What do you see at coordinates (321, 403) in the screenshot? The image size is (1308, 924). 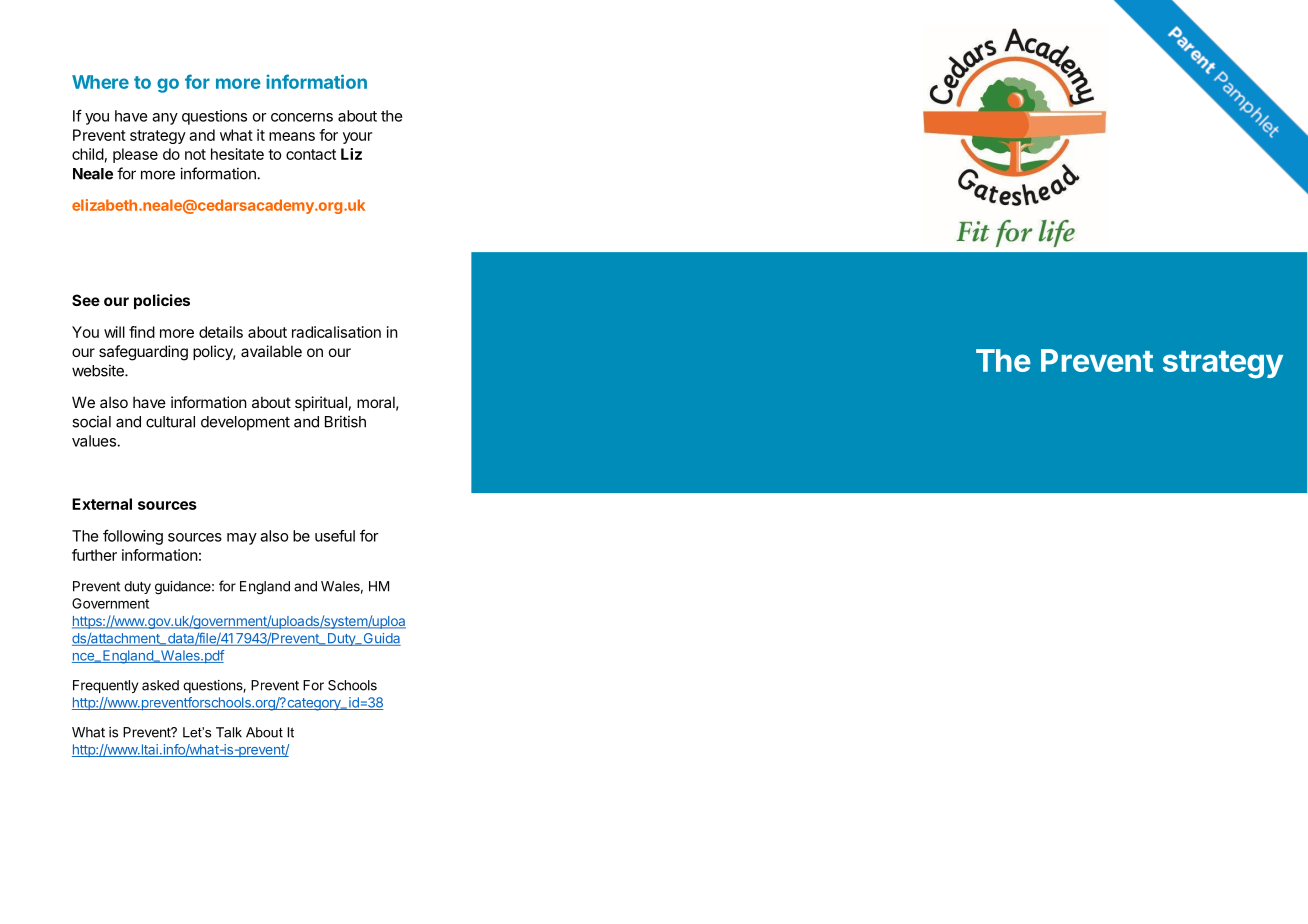 I see `spiritual` at bounding box center [321, 403].
